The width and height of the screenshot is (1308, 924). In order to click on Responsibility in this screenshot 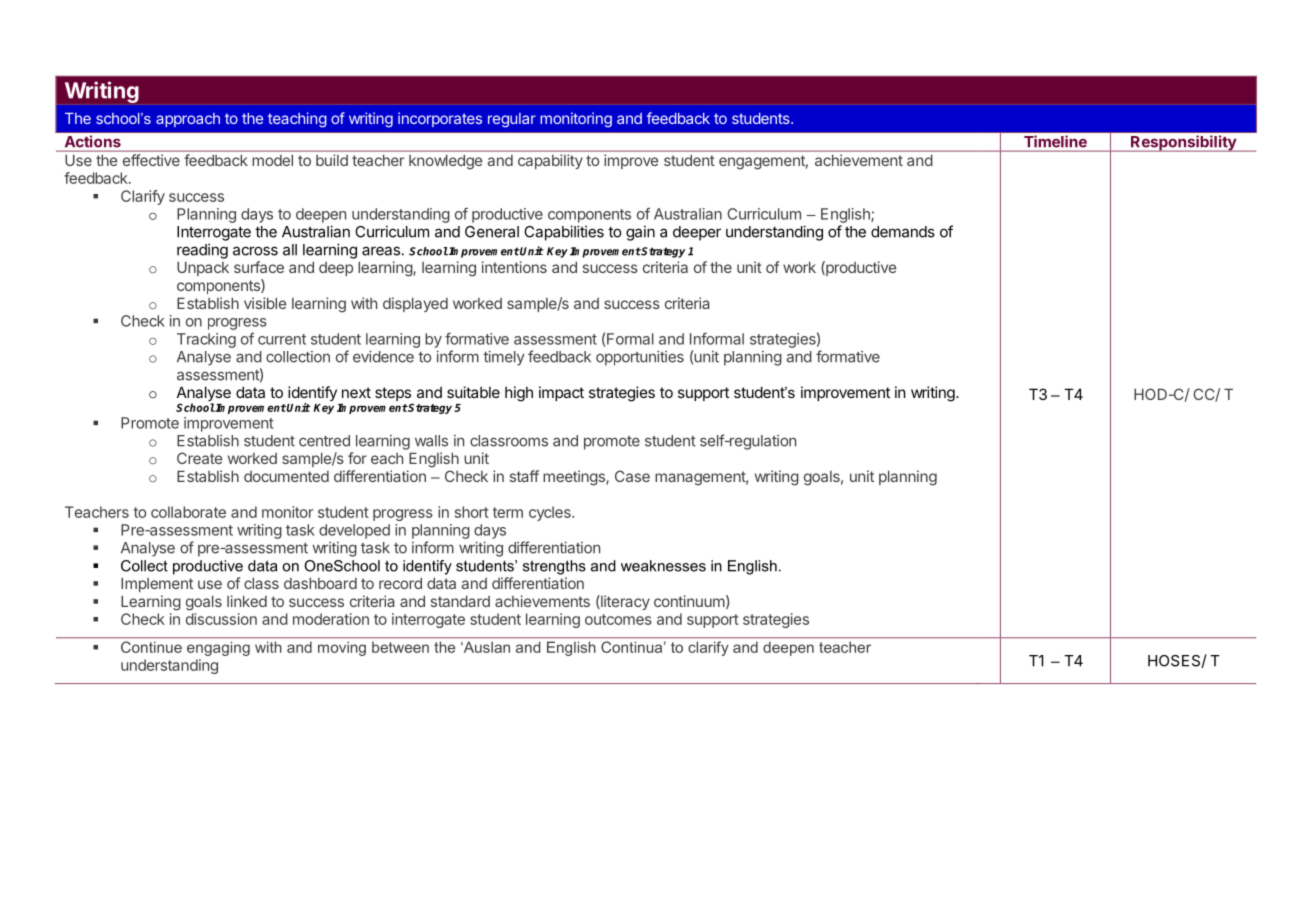, I will do `click(1183, 143)`.
